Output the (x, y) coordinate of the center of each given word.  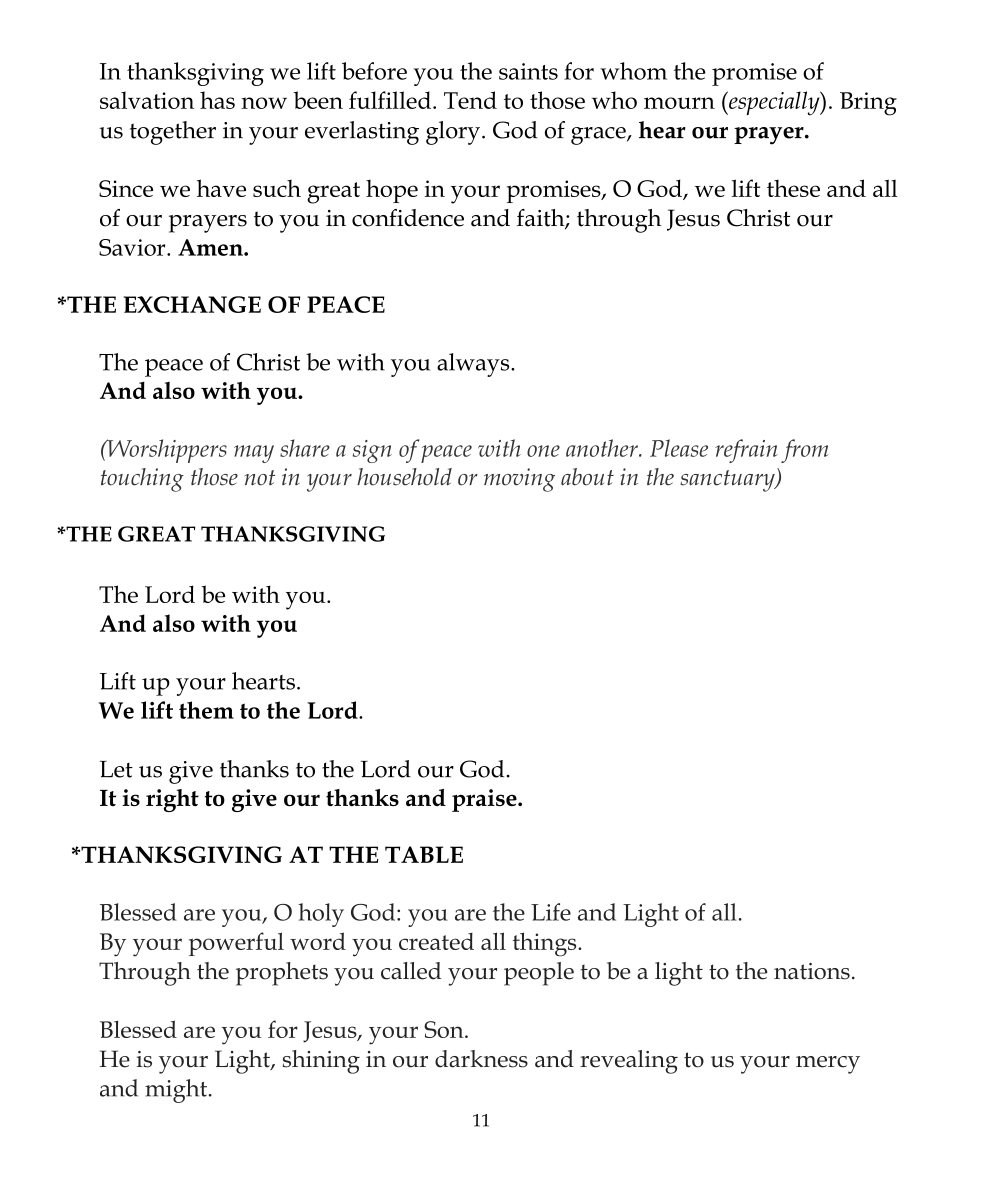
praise (485, 800)
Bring (868, 104)
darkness (481, 1059)
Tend (470, 100)
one (543, 451)
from (804, 451)
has (217, 100)
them (206, 710)
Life (551, 912)
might (176, 1091)
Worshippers (166, 451)
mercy (828, 1065)
